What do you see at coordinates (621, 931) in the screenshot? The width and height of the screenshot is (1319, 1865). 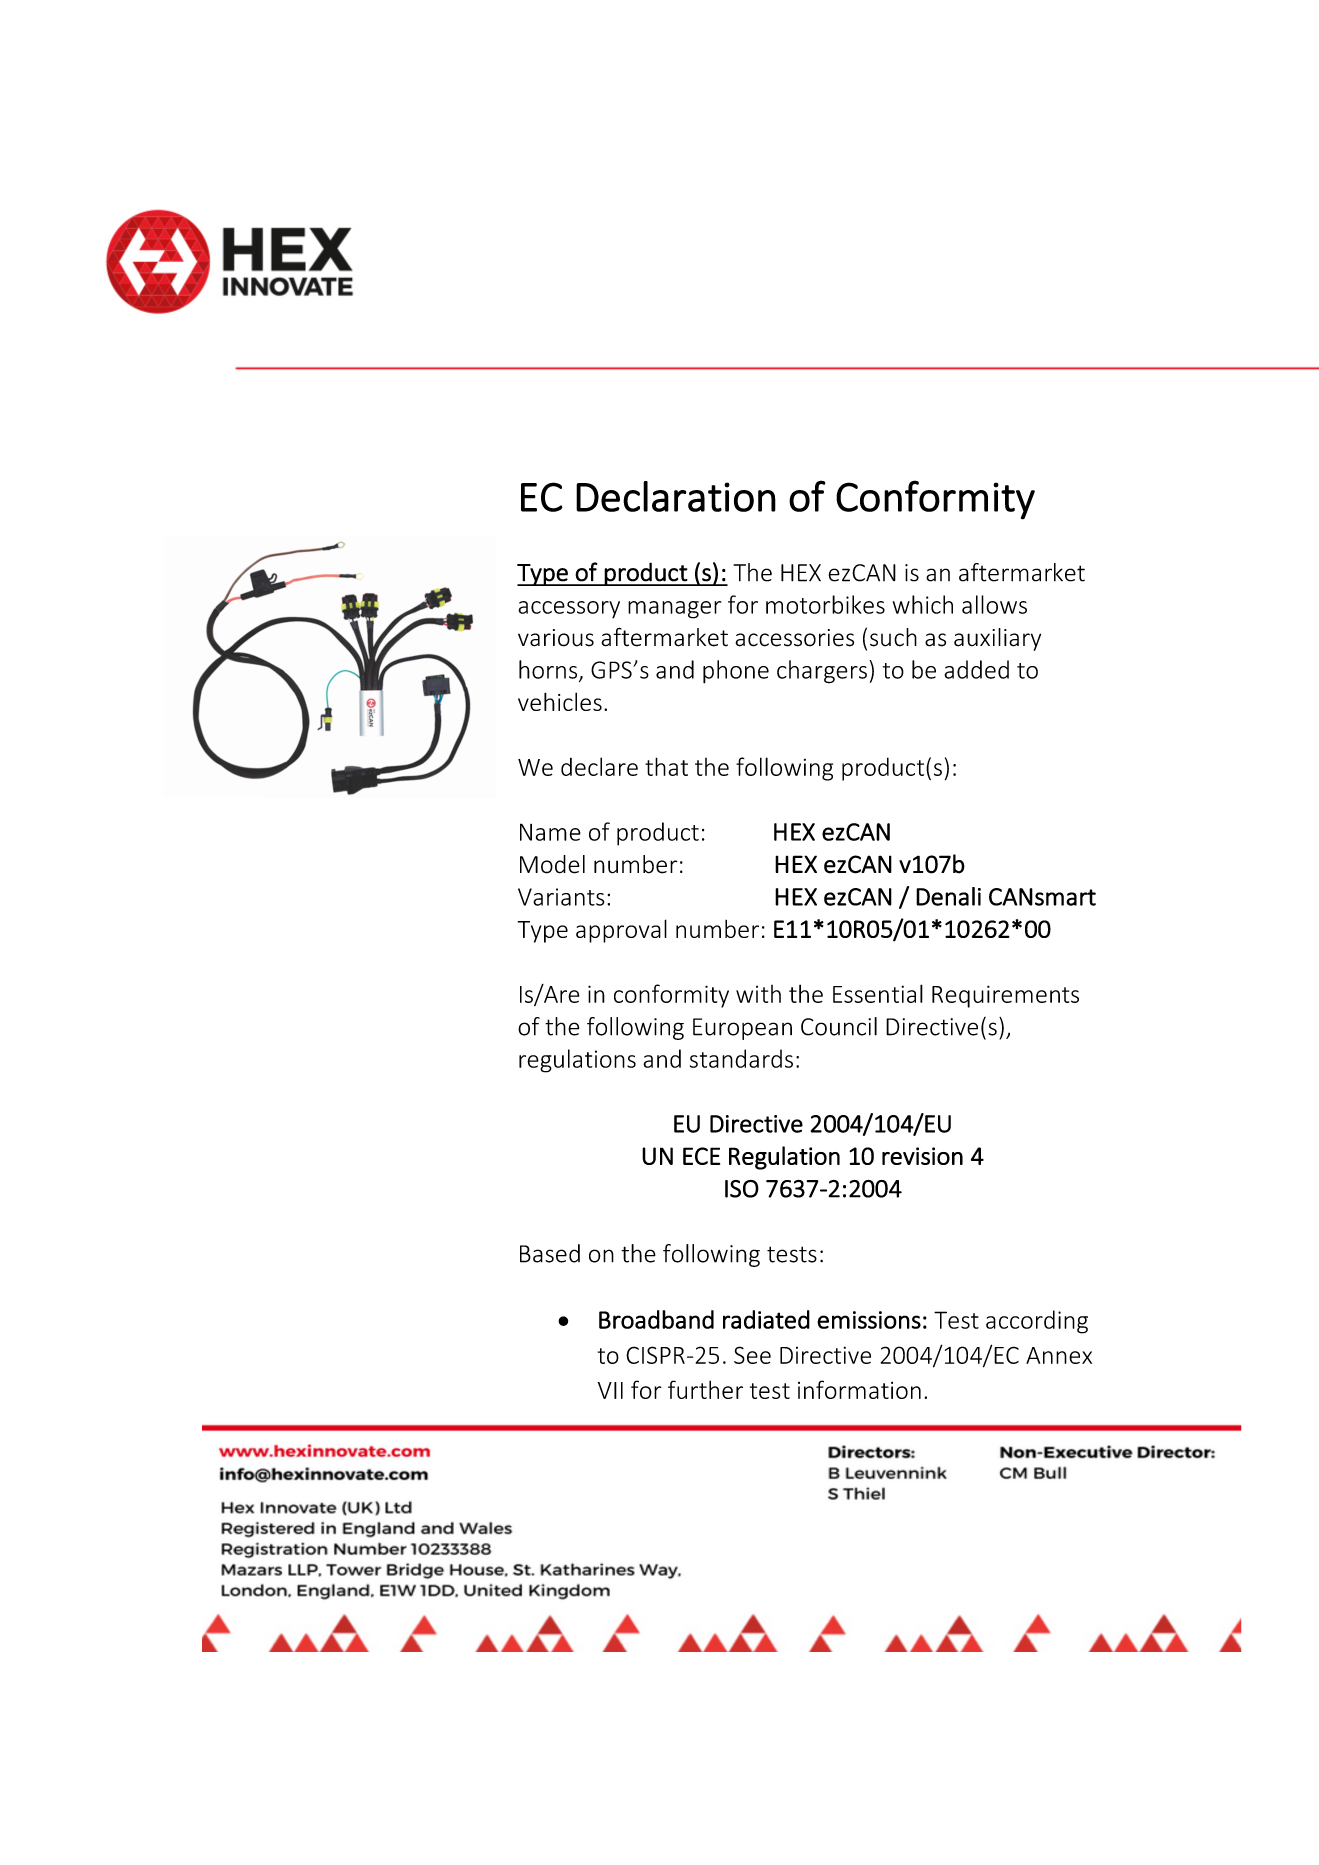 I see `approval` at bounding box center [621, 931].
